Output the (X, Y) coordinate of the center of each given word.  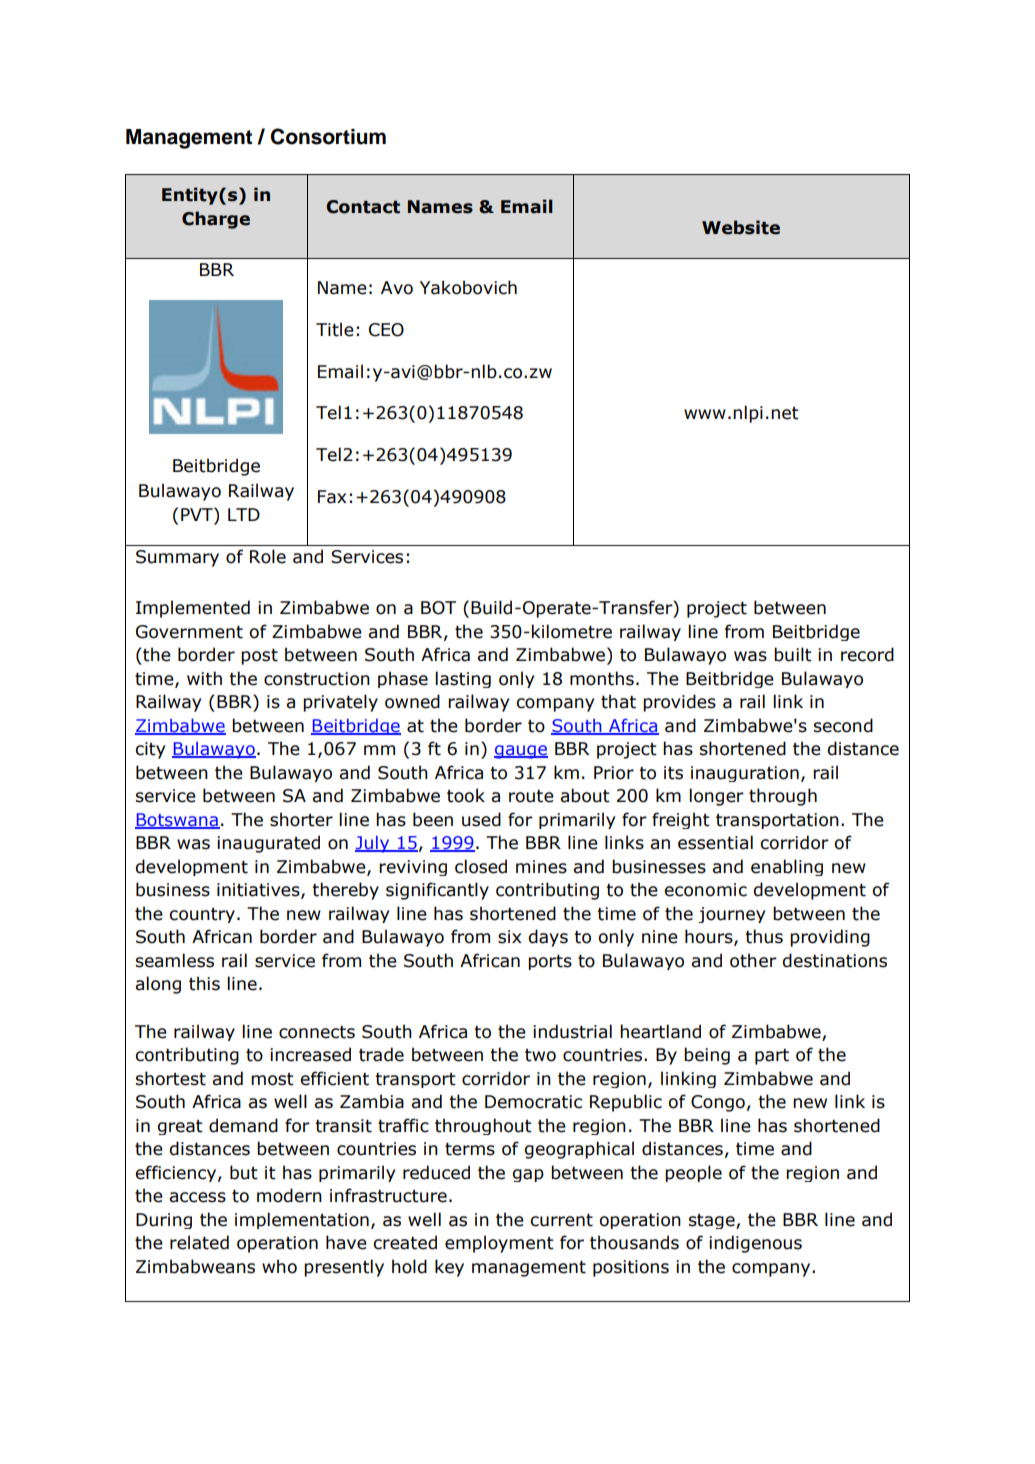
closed (481, 866)
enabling (787, 867)
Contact (363, 207)
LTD (244, 514)
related (199, 1242)
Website (741, 227)
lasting (463, 679)
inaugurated (268, 844)
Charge (216, 220)
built (793, 654)
